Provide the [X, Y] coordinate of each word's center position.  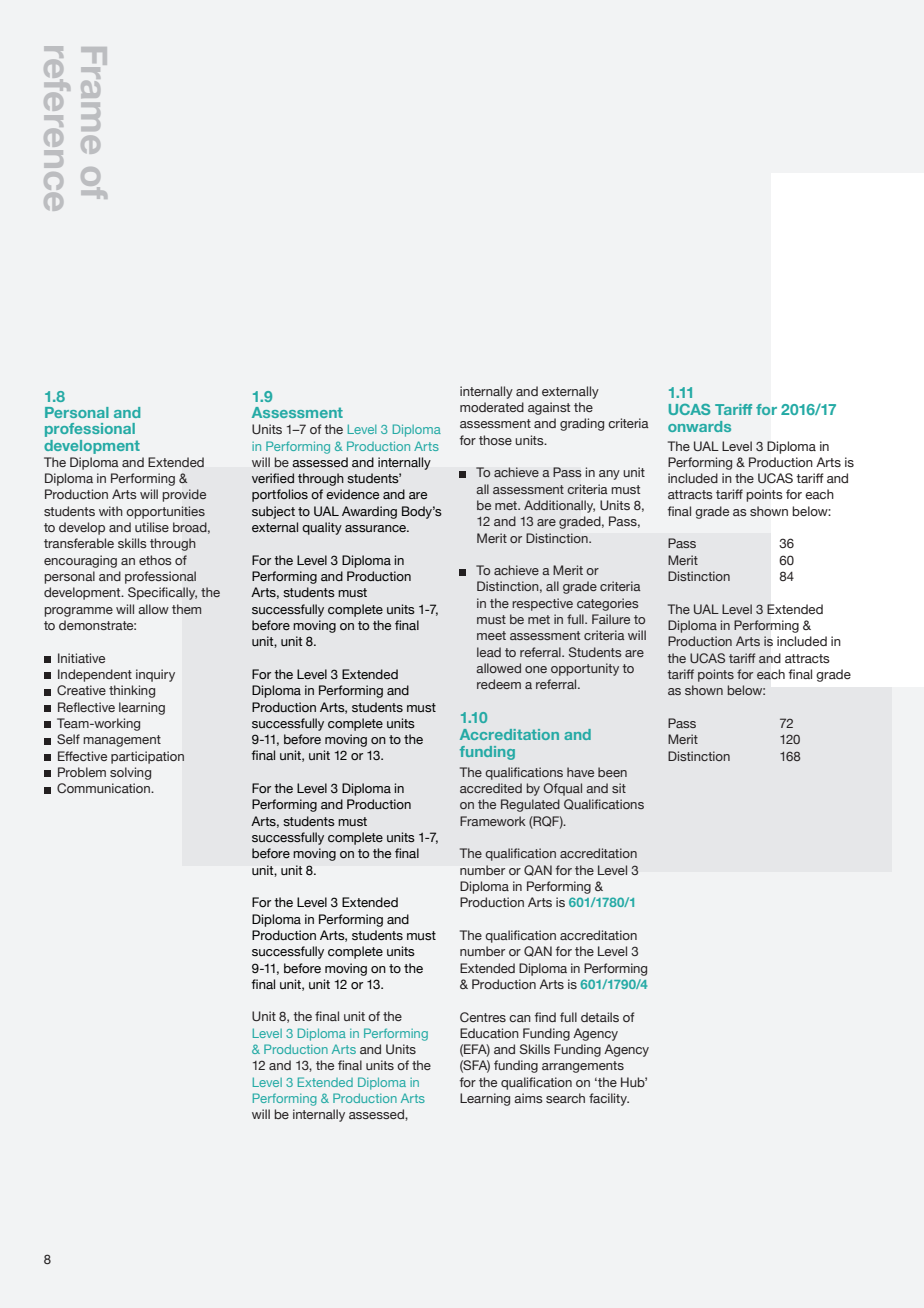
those [495, 440]
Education [489, 1033]
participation [147, 757]
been [612, 772]
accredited [491, 788]
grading [582, 424]
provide [184, 495]
